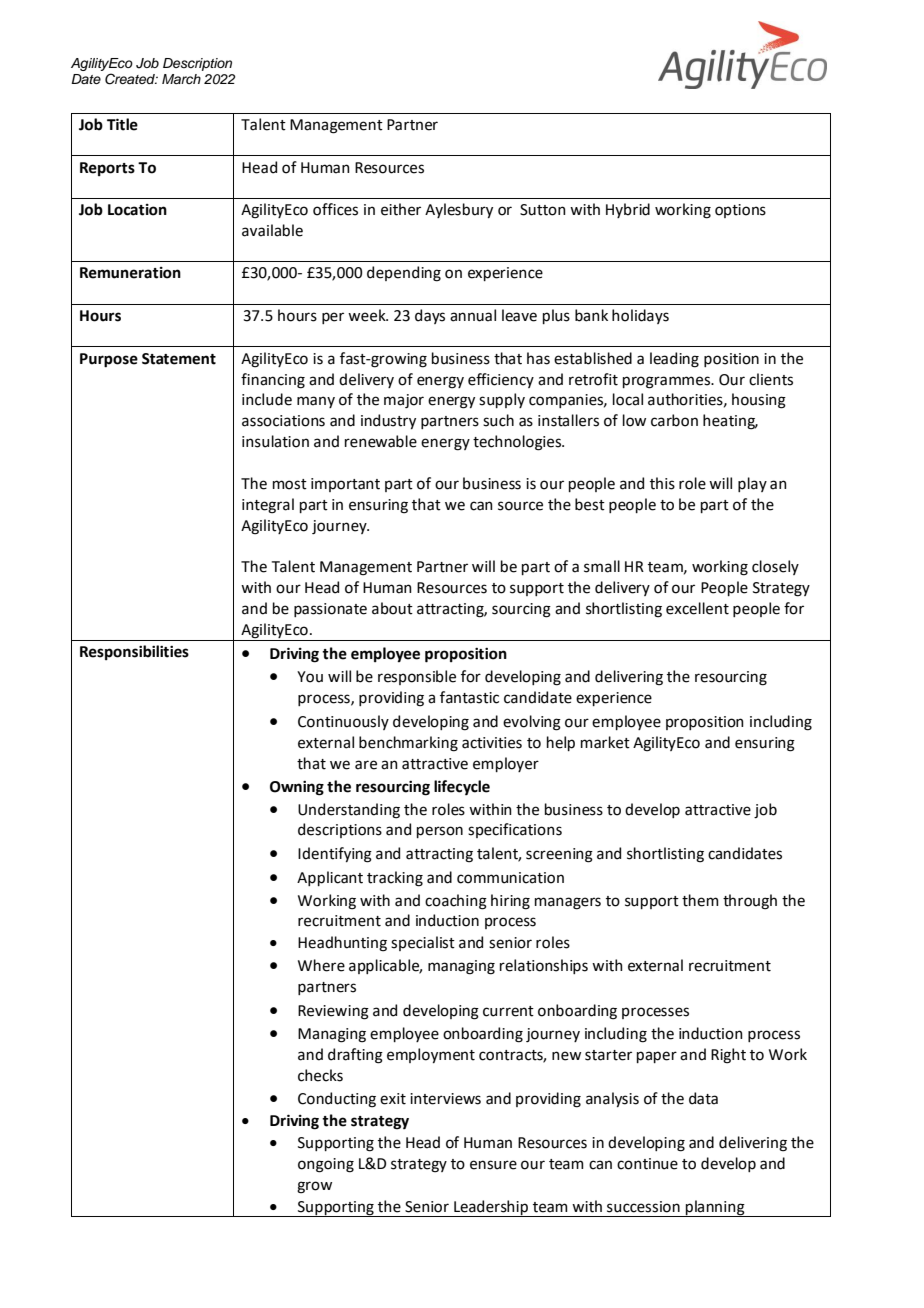 The width and height of the screenshot is (924, 1308). Describe the element at coordinates (493, 1165) in the screenshot. I see `ensure` at that location.
